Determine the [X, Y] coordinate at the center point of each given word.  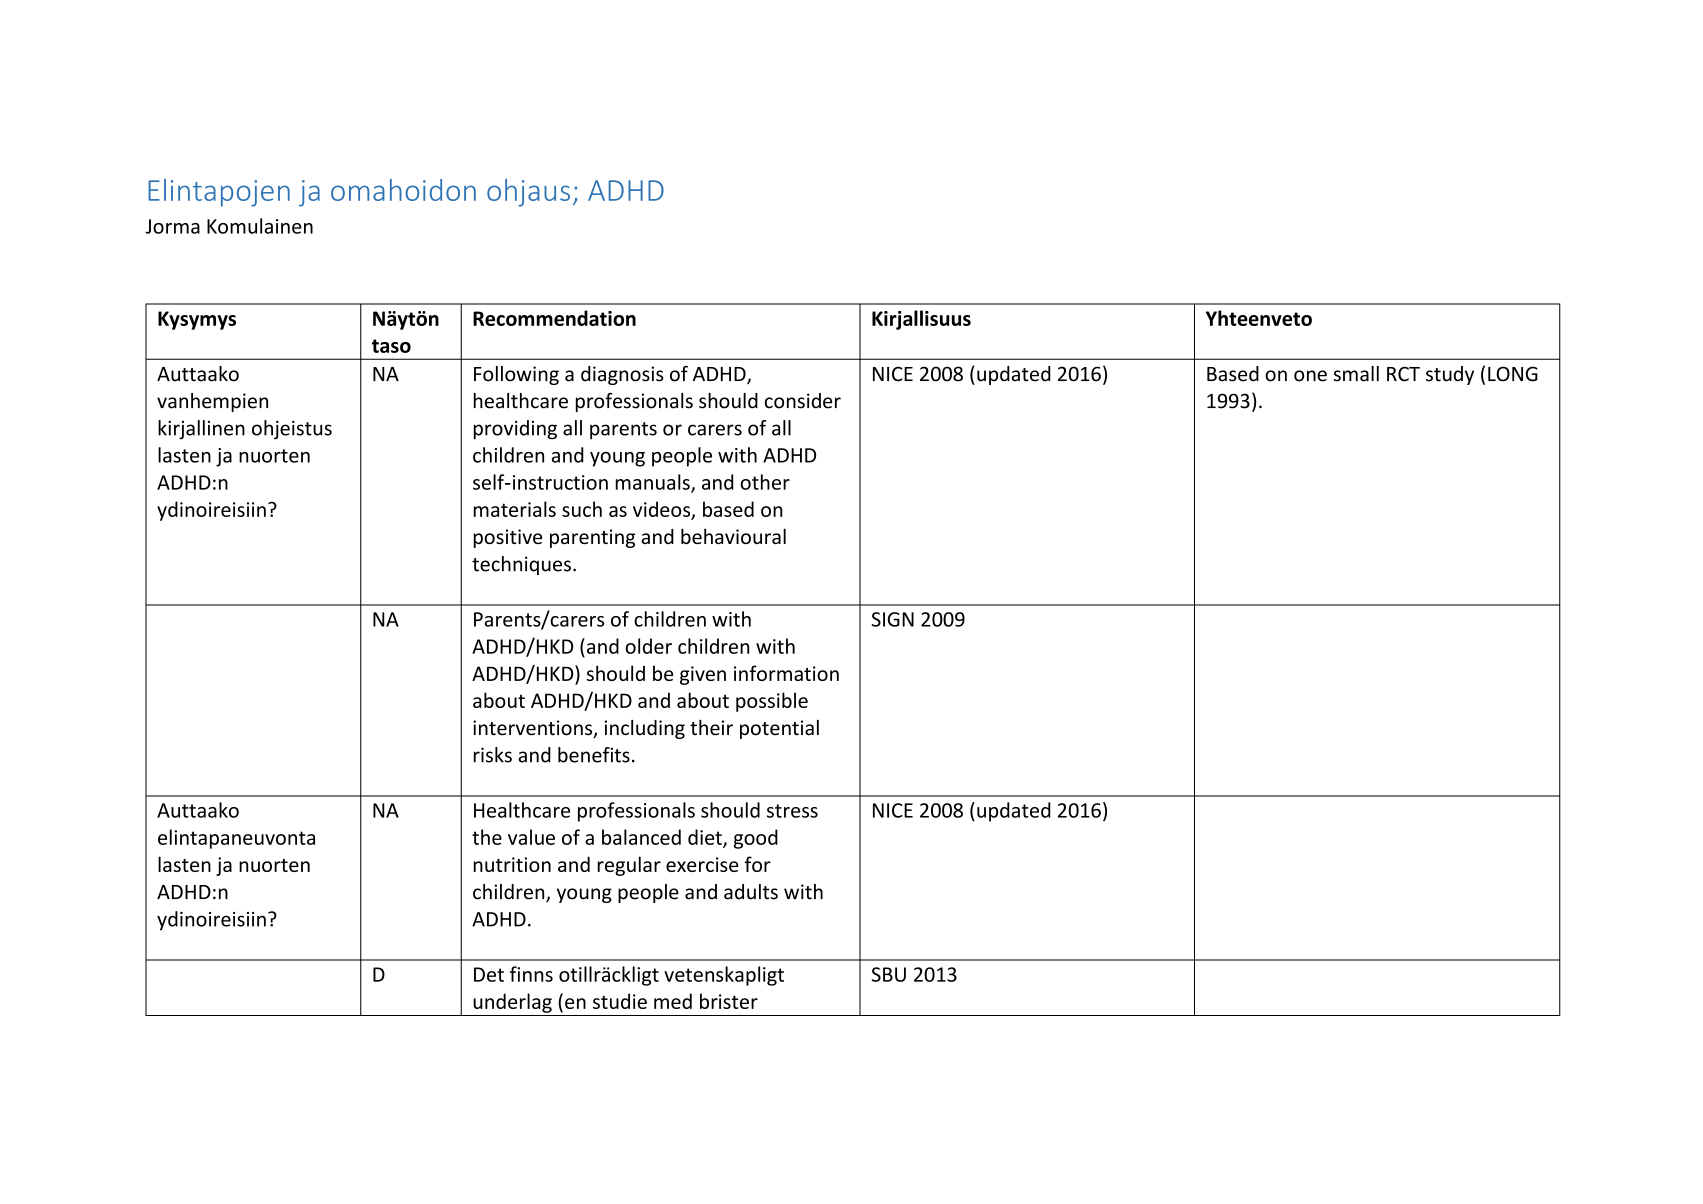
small [1356, 374]
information [786, 673]
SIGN [893, 619]
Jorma [172, 226]
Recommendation [554, 318]
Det [489, 974]
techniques [521, 565]
